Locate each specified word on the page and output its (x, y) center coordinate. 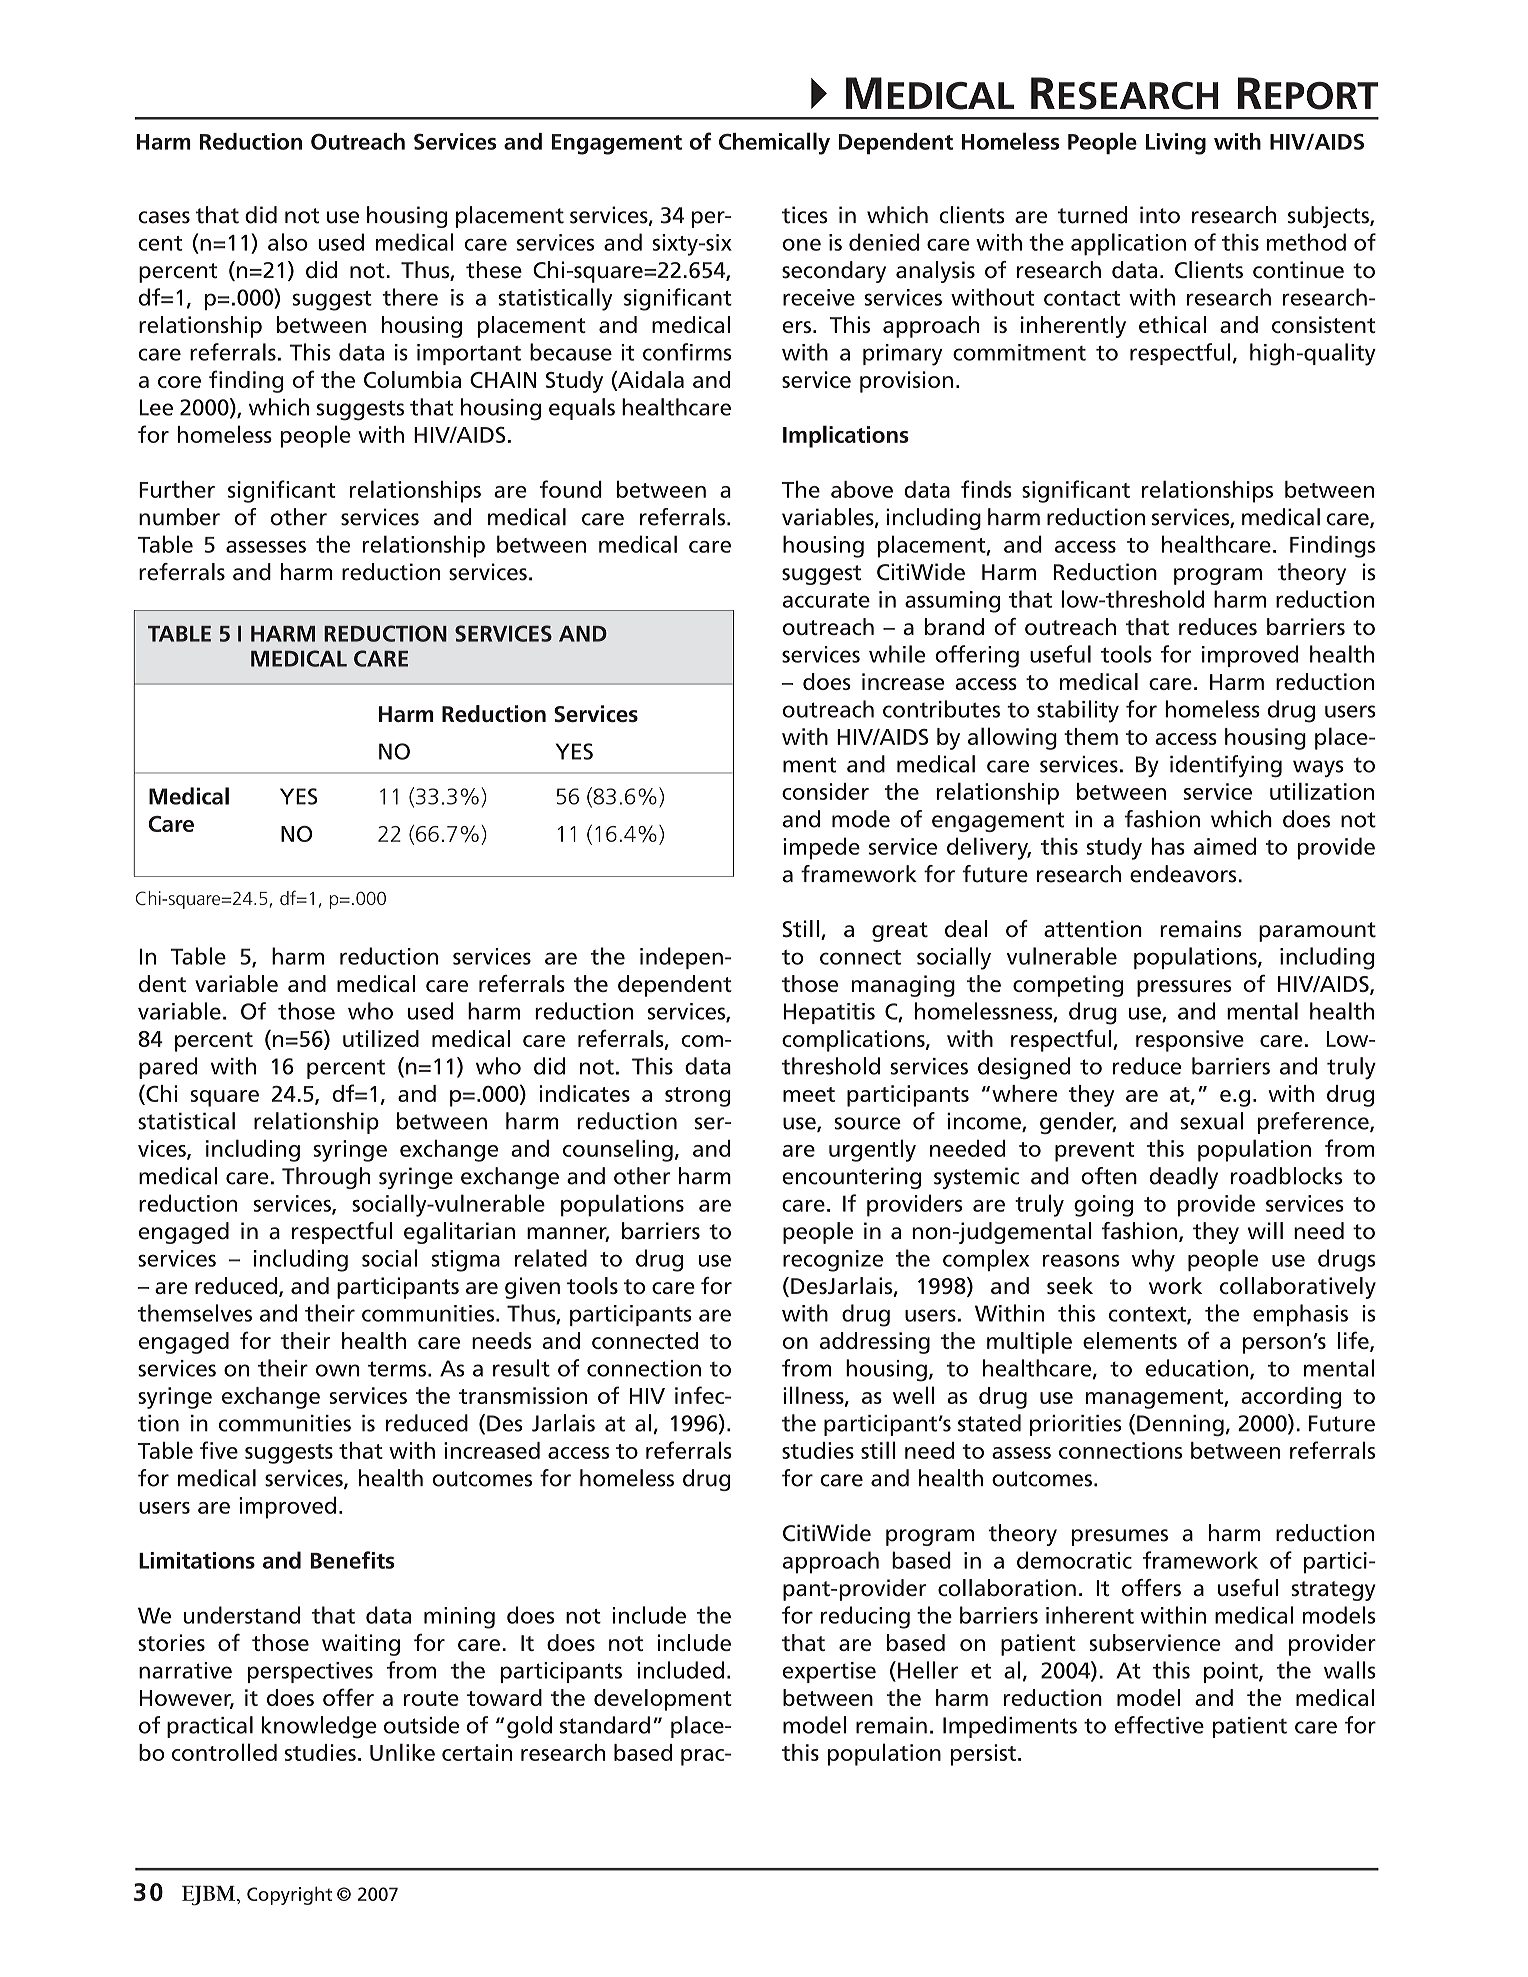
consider (825, 791)
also (288, 242)
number (179, 517)
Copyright (289, 1895)
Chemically (774, 143)
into (1160, 215)
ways (1318, 768)
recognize (833, 1261)
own (338, 1370)
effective (1159, 1725)
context (1148, 1315)
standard (605, 1725)
